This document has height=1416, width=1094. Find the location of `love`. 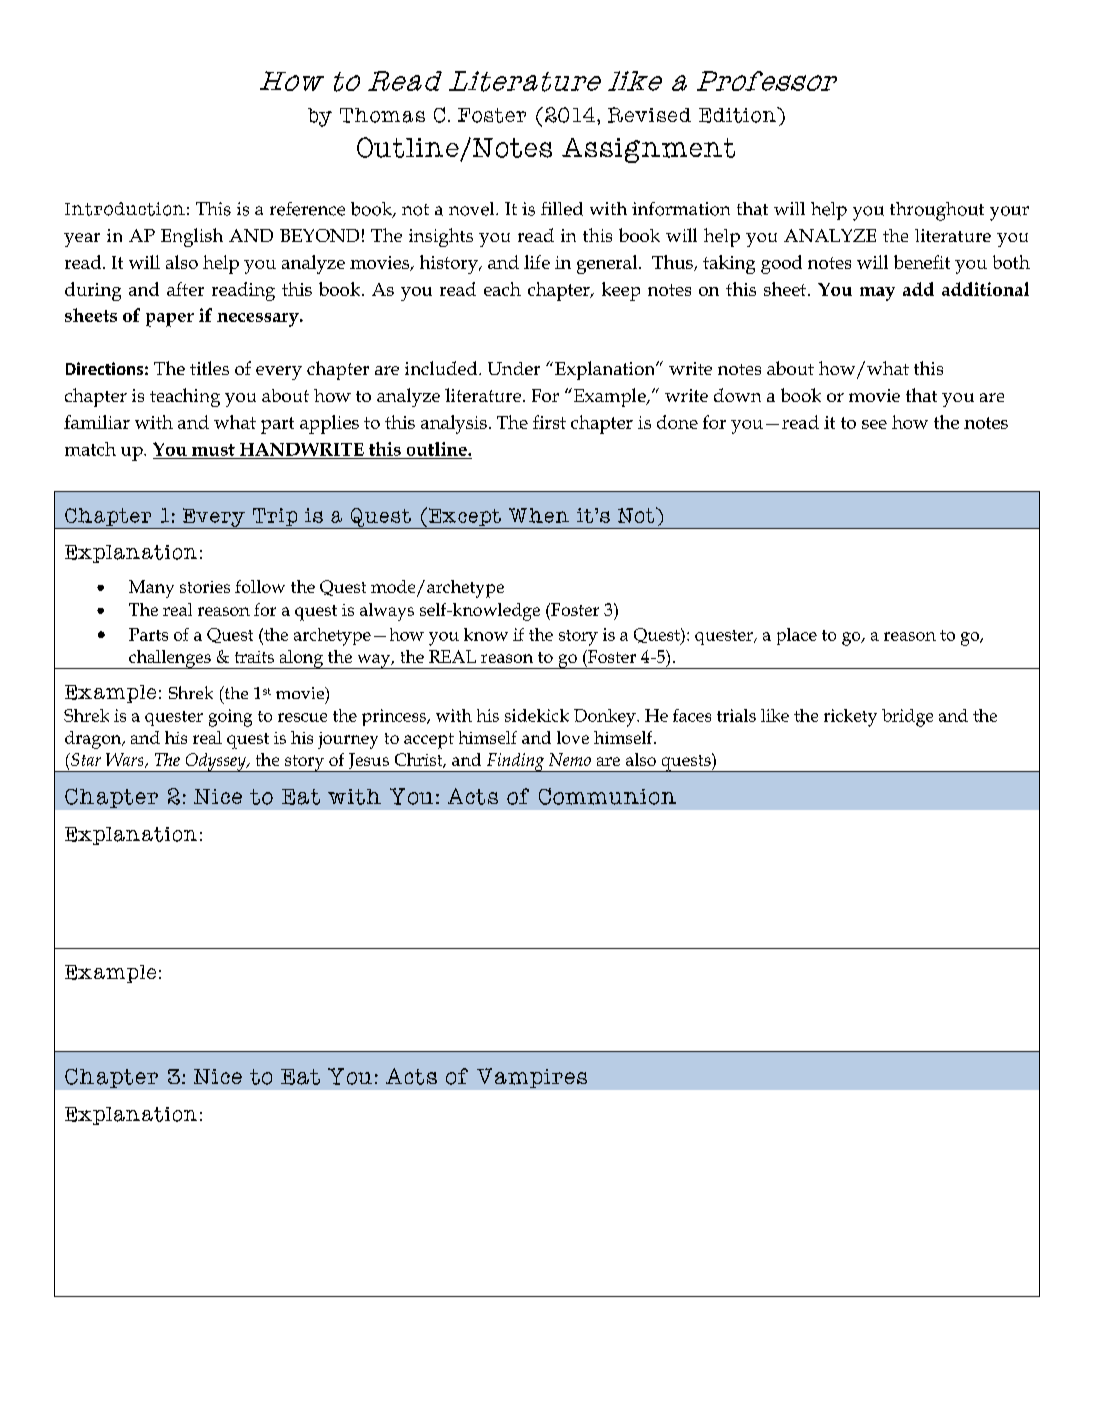

love is located at coordinates (573, 737).
